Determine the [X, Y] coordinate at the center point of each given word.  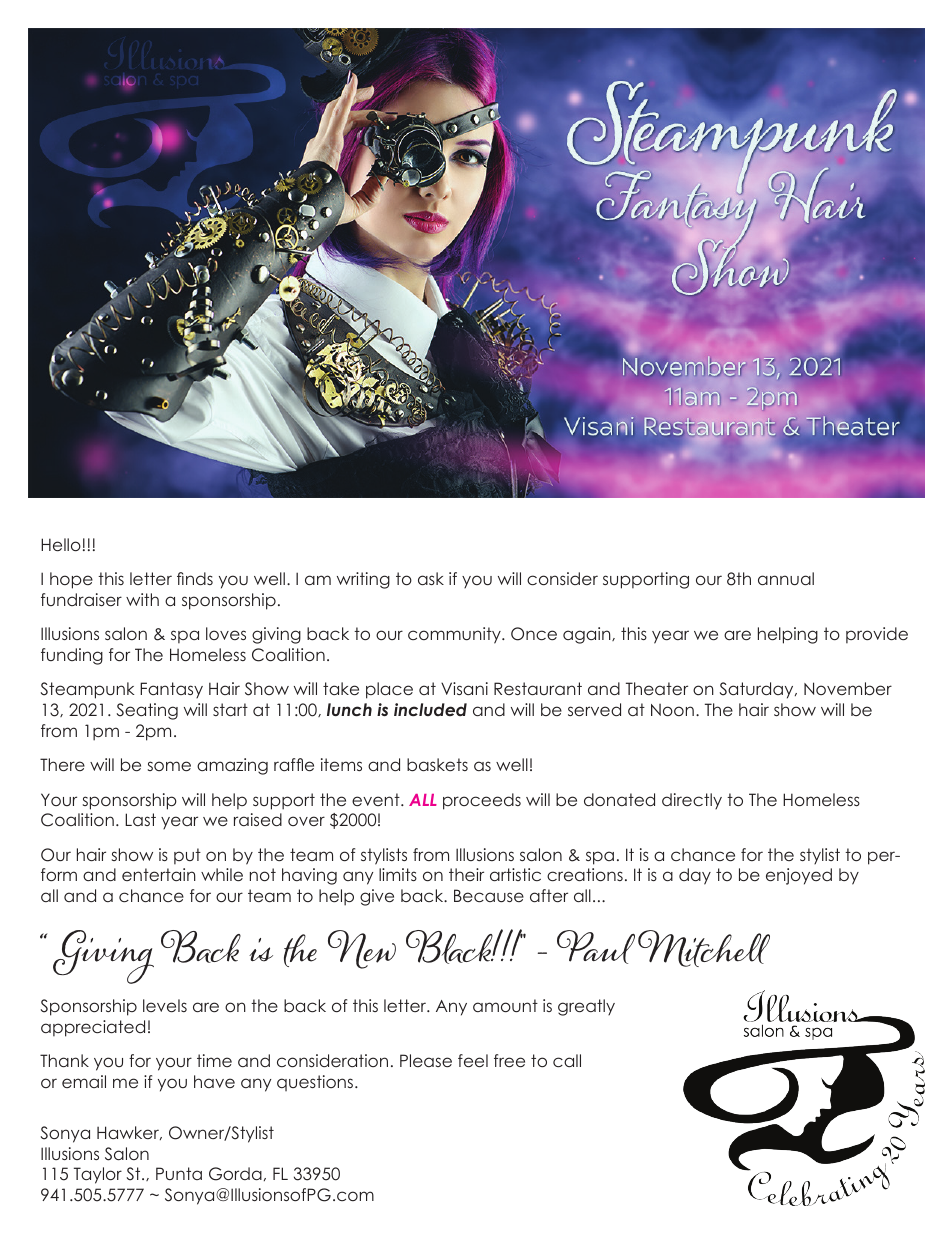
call [567, 1060]
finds [195, 578]
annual [786, 578]
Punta [179, 1173]
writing [363, 580]
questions [316, 1083]
